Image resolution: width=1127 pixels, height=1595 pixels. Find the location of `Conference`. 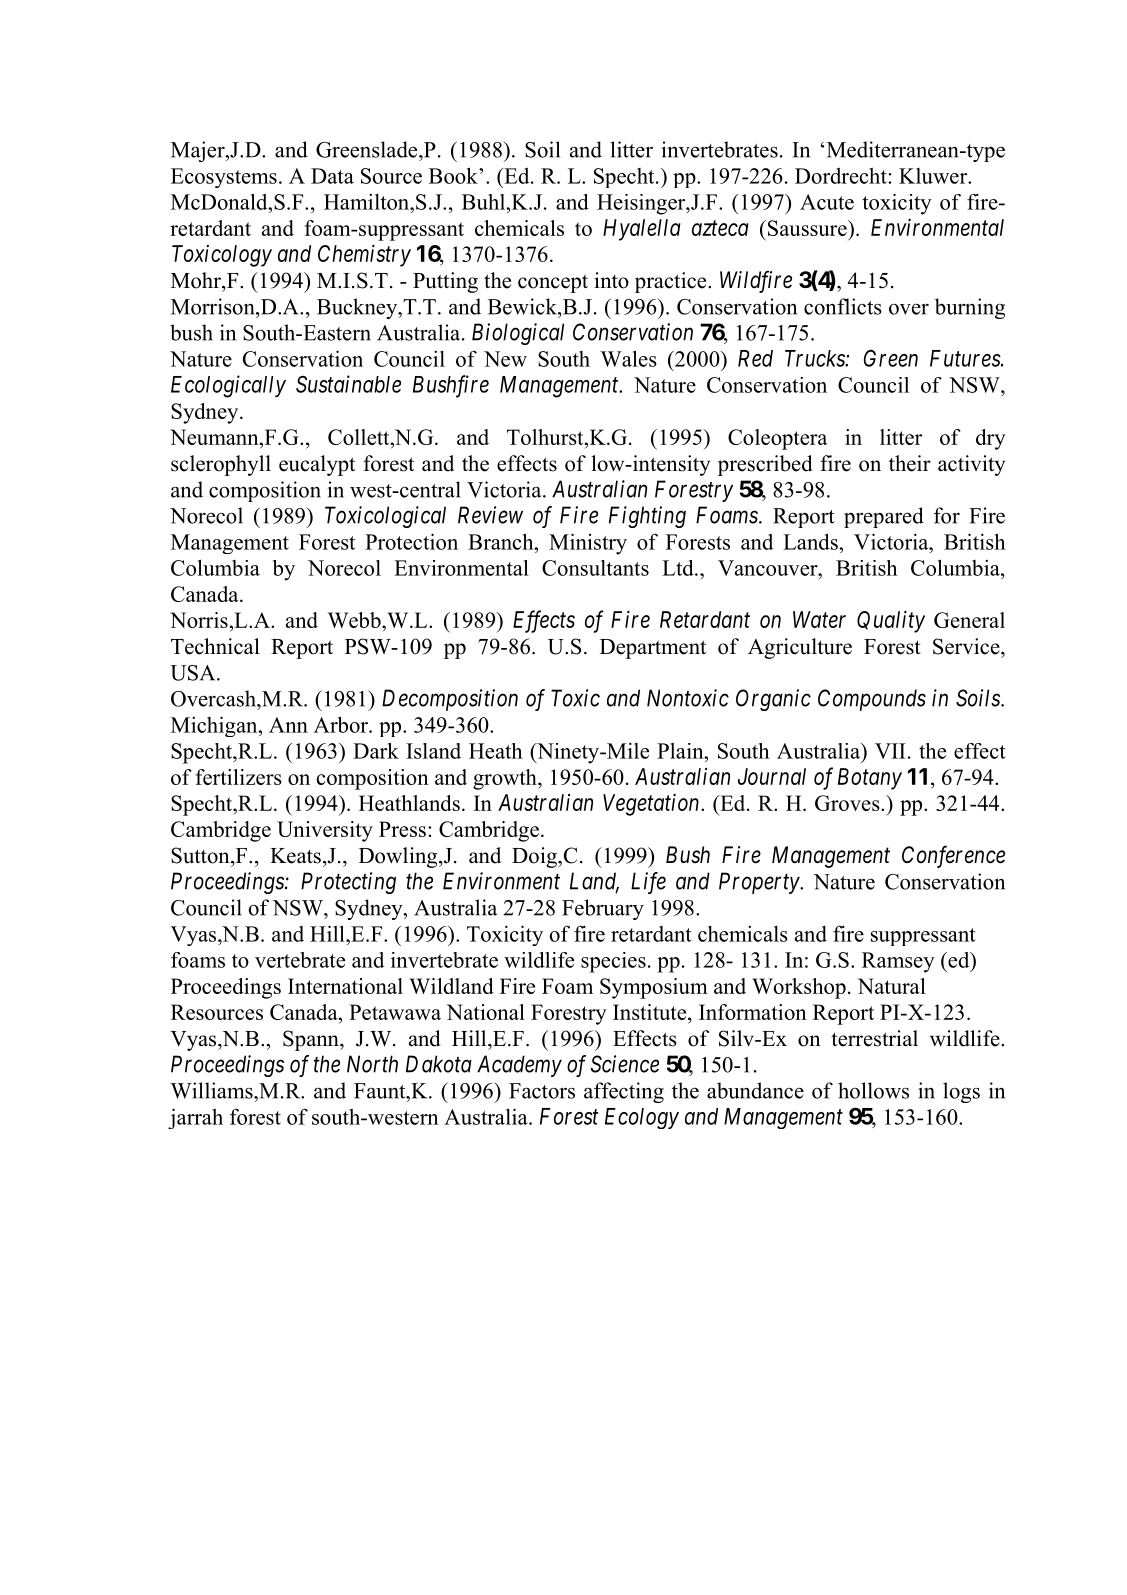

Conference is located at coordinates (953, 856).
